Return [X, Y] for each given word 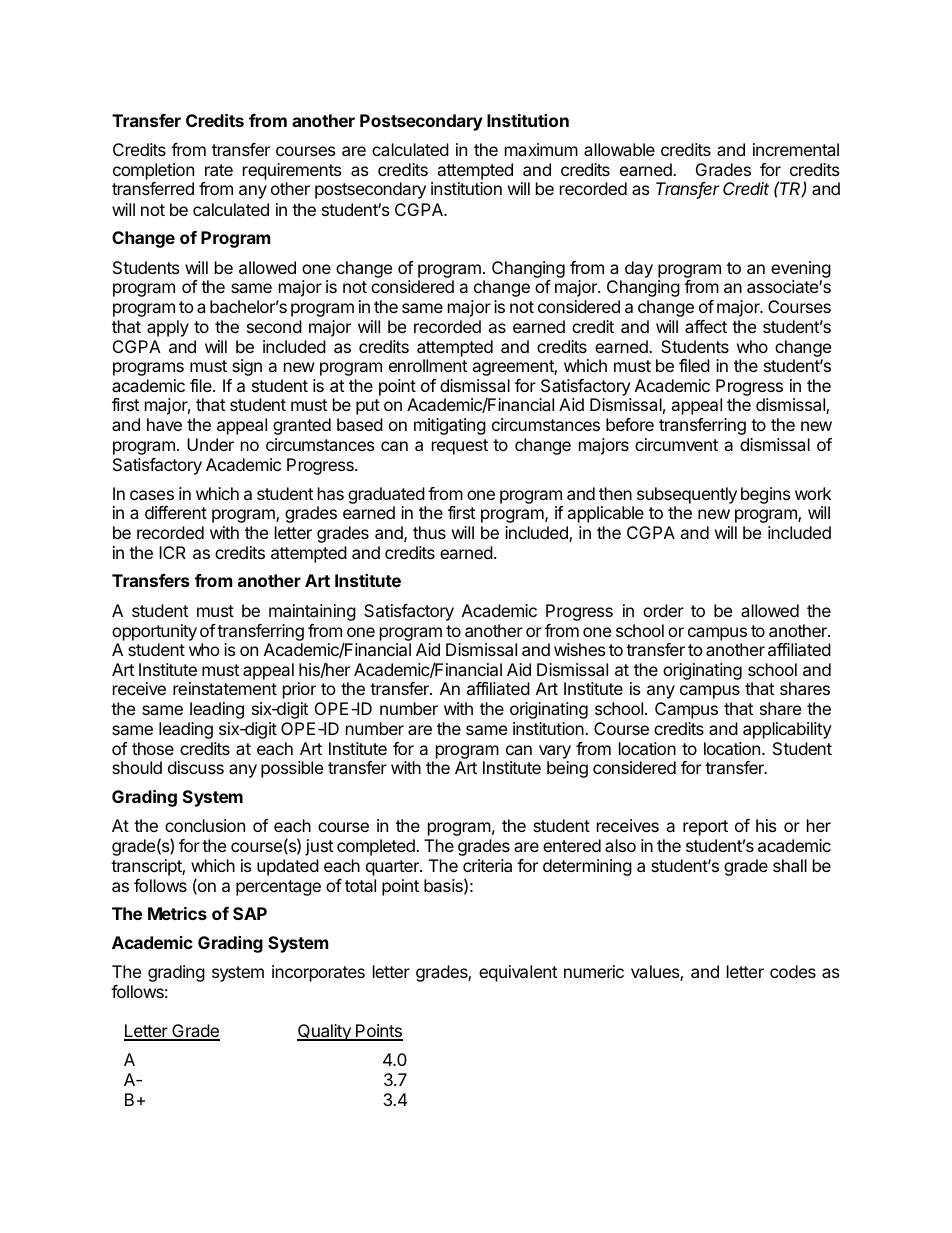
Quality [325, 1032]
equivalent [518, 973]
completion [153, 173]
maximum [541, 149]
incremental [796, 149]
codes [793, 971]
